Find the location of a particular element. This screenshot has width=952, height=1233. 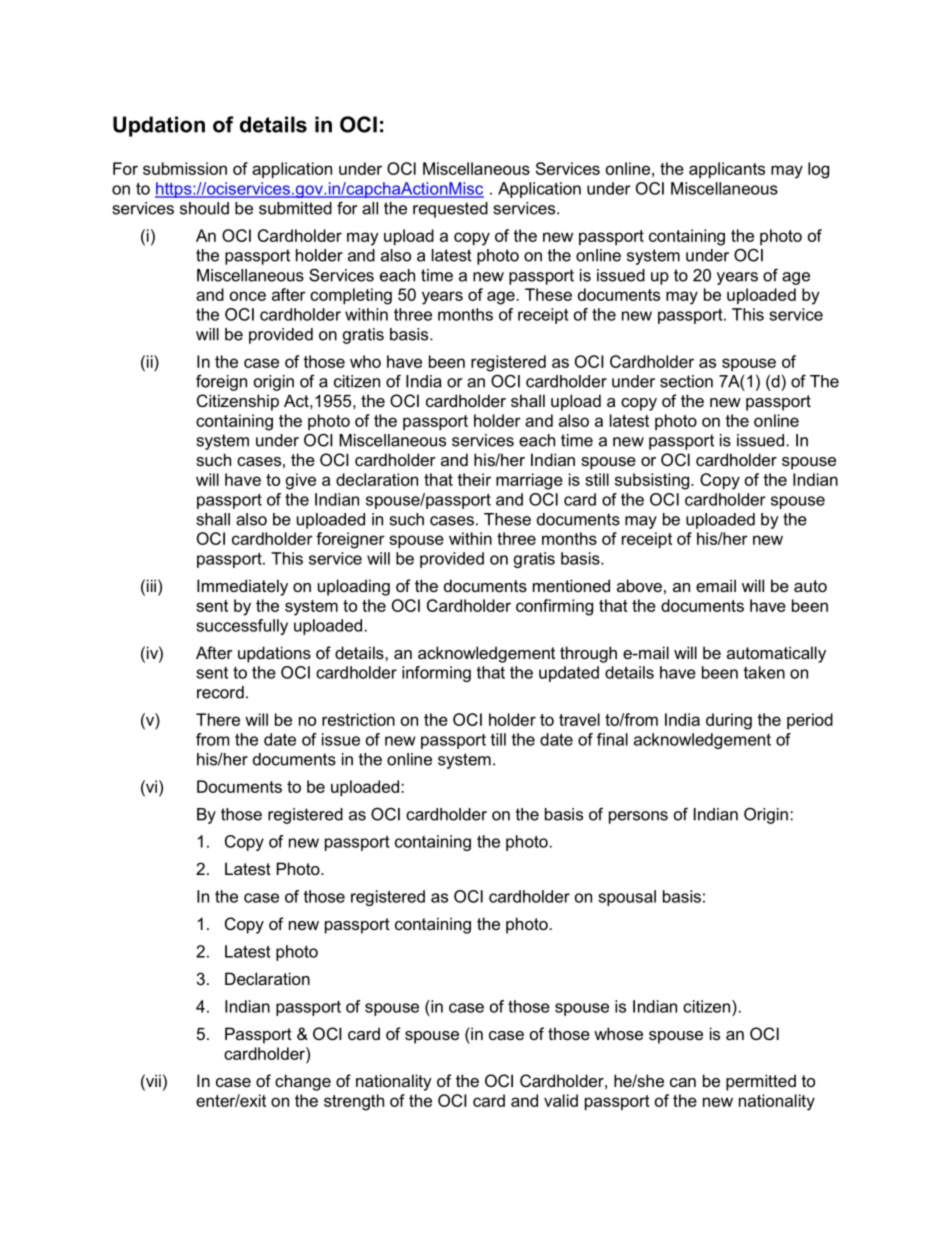

subsisting is located at coordinates (653, 481).
